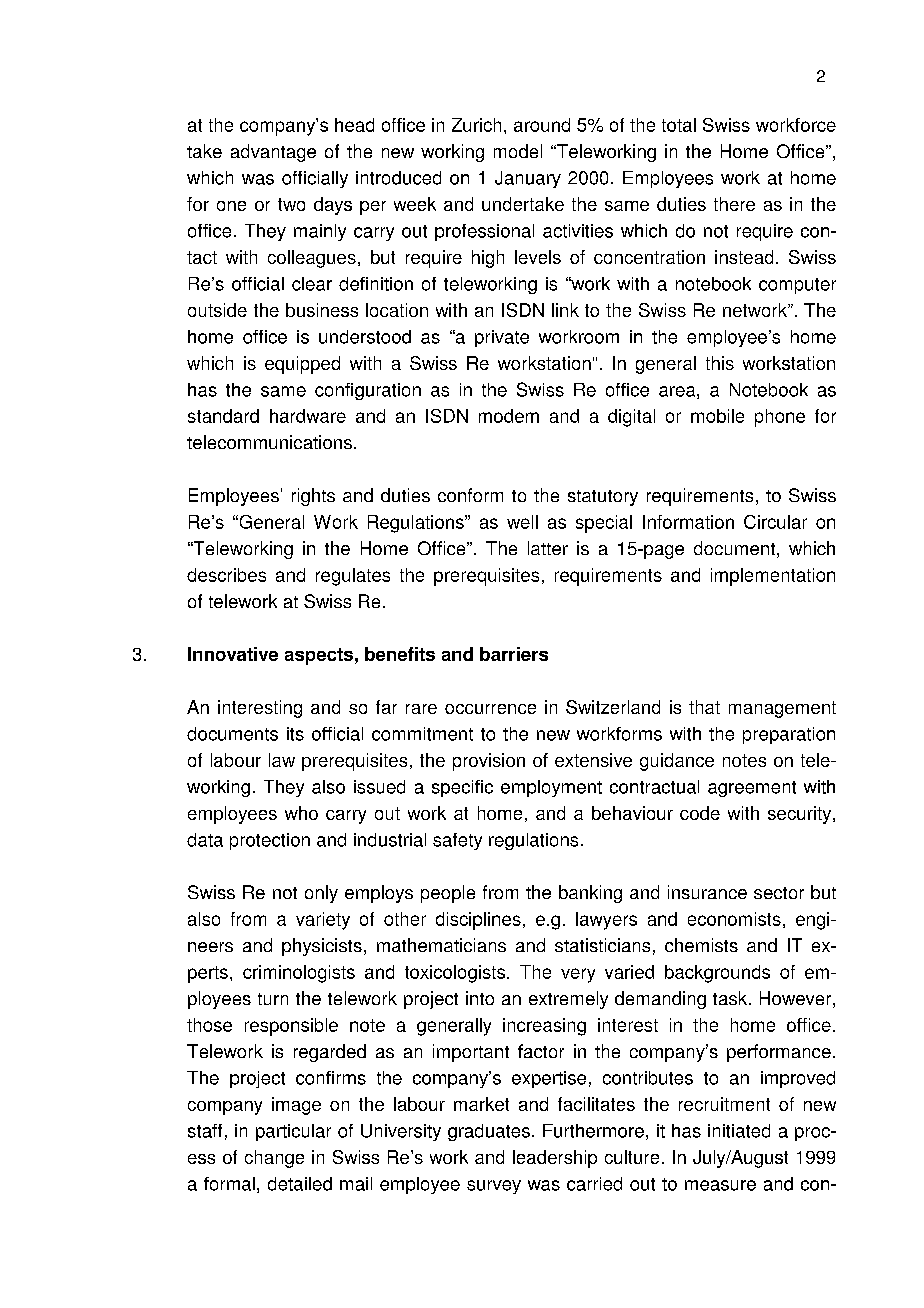  Describe the element at coordinates (319, 656) in the page. I see `aspects` at that location.
